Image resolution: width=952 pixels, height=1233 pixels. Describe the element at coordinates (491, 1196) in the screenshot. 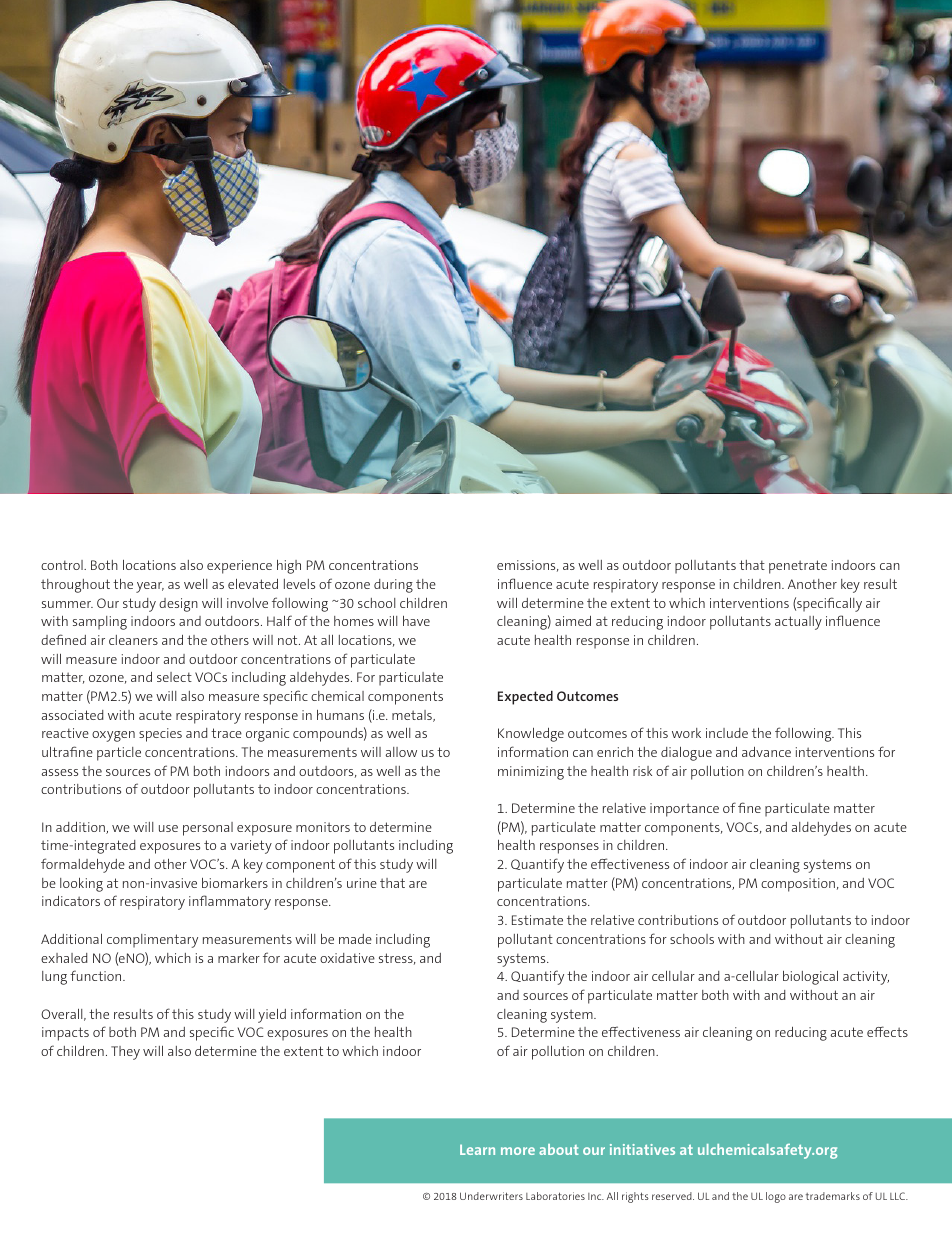

I see `Underwriters` at that location.
